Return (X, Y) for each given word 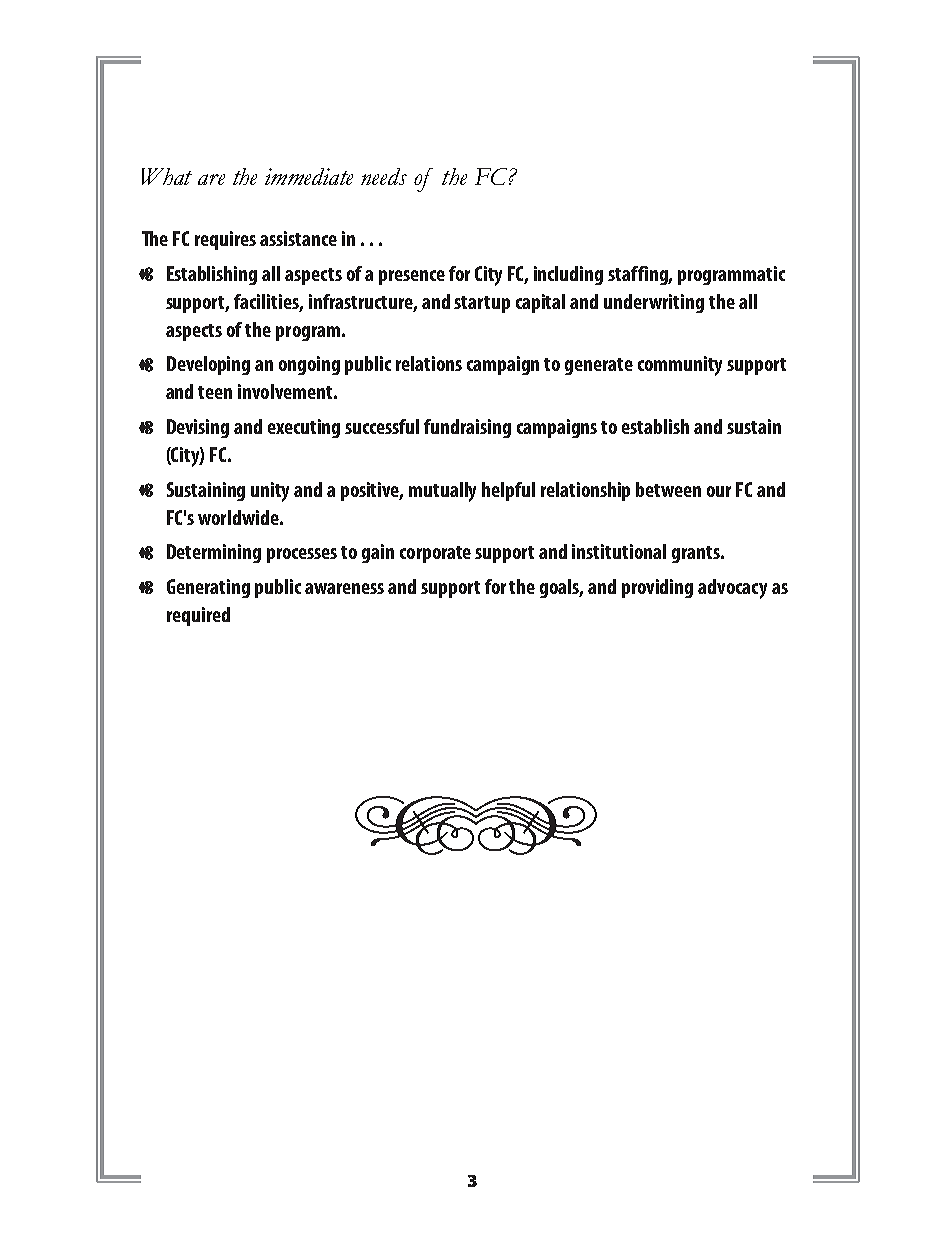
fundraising (467, 428)
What (167, 176)
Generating (208, 588)
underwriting (654, 303)
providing (657, 588)
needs (384, 176)
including (568, 275)
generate (599, 366)
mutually (442, 492)
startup (482, 304)
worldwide (239, 517)
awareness (344, 588)
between (668, 489)
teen (215, 392)
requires (225, 240)
